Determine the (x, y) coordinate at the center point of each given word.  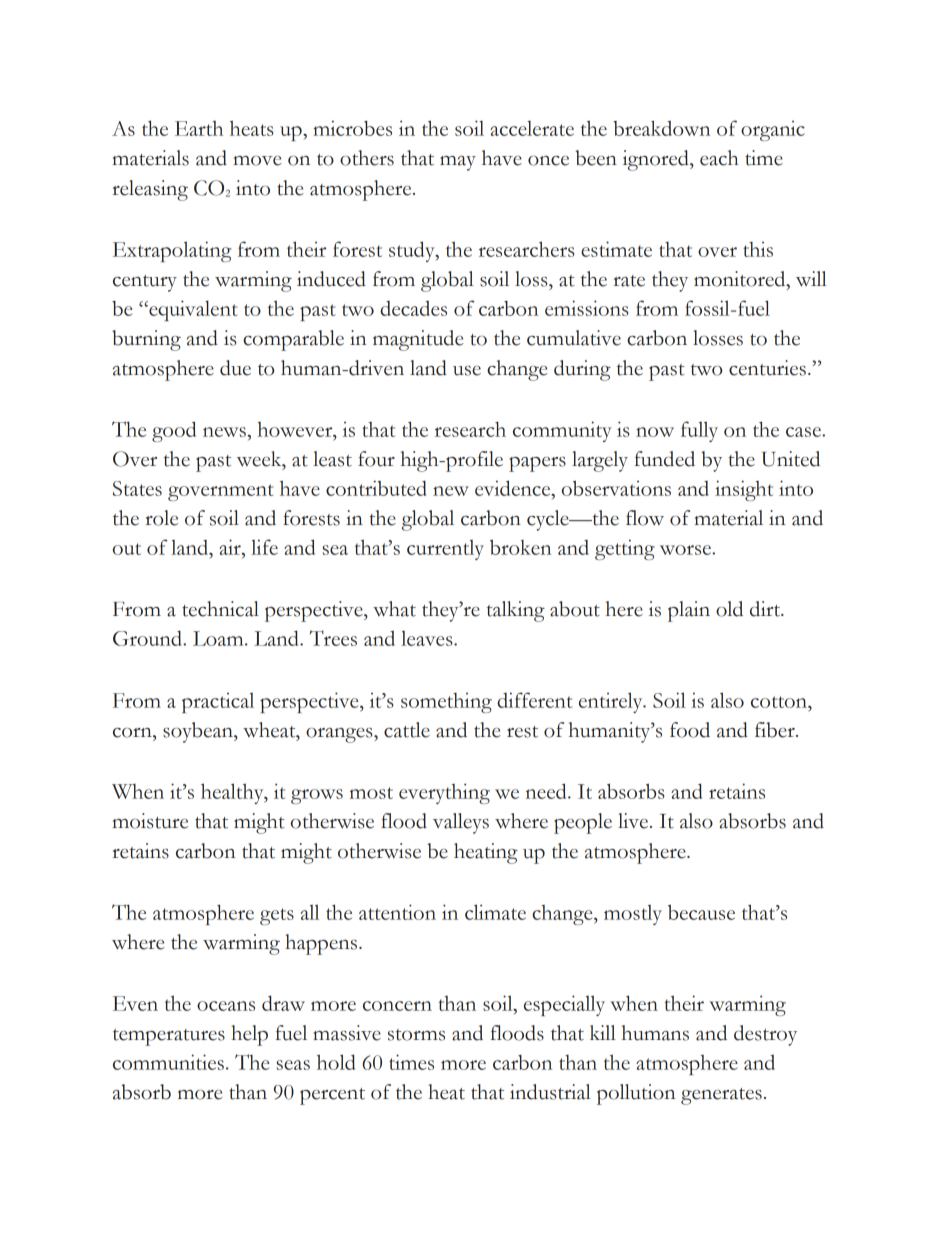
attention (397, 912)
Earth (199, 128)
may (458, 163)
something (446, 703)
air (231, 547)
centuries (767, 368)
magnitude (418, 340)
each (719, 158)
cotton (780, 702)
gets (277, 916)
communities (168, 1062)
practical (218, 703)
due (235, 368)
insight (744, 490)
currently (445, 550)
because (701, 912)
